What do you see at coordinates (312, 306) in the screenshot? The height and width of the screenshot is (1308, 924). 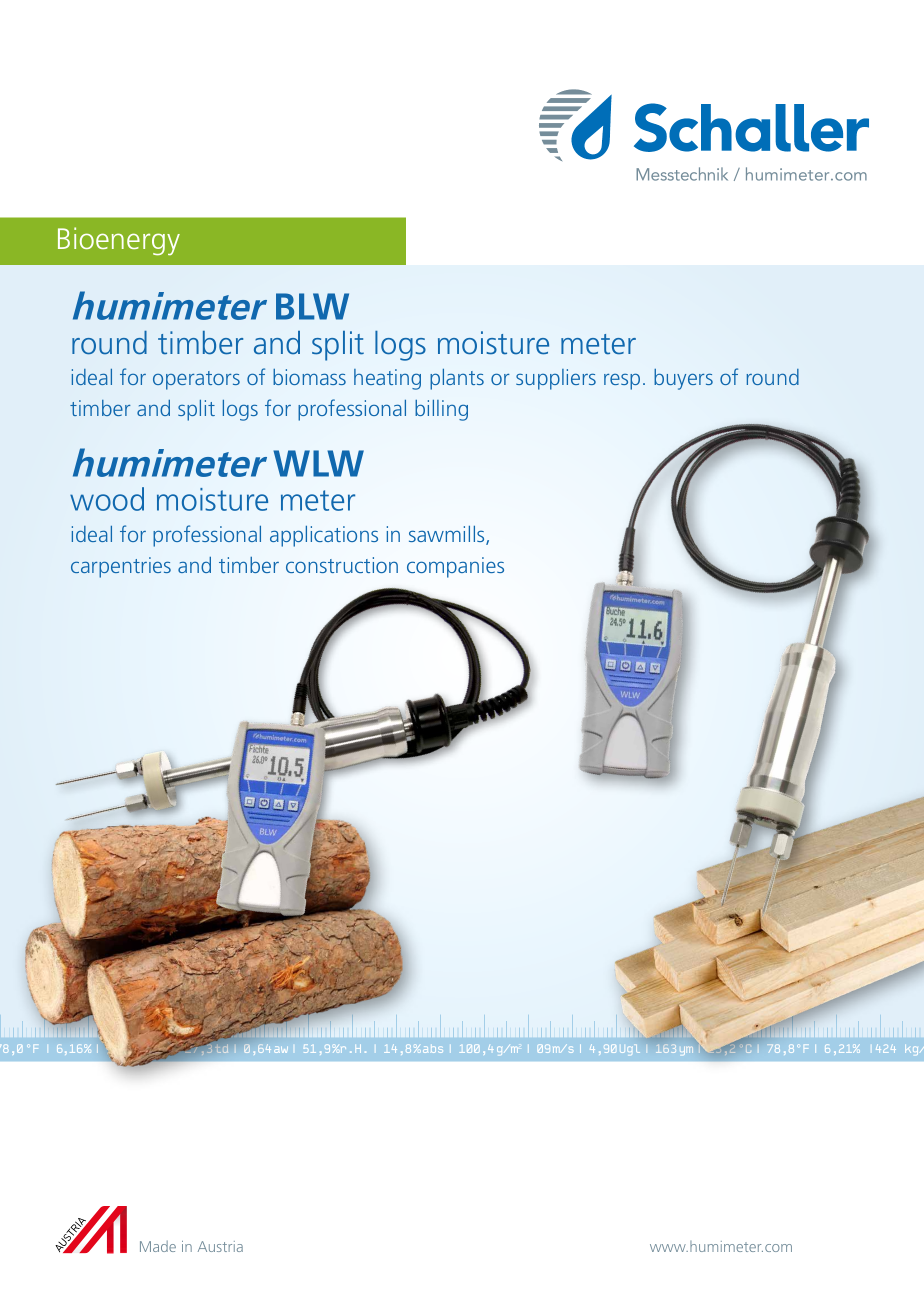 I see `BLW` at bounding box center [312, 306].
